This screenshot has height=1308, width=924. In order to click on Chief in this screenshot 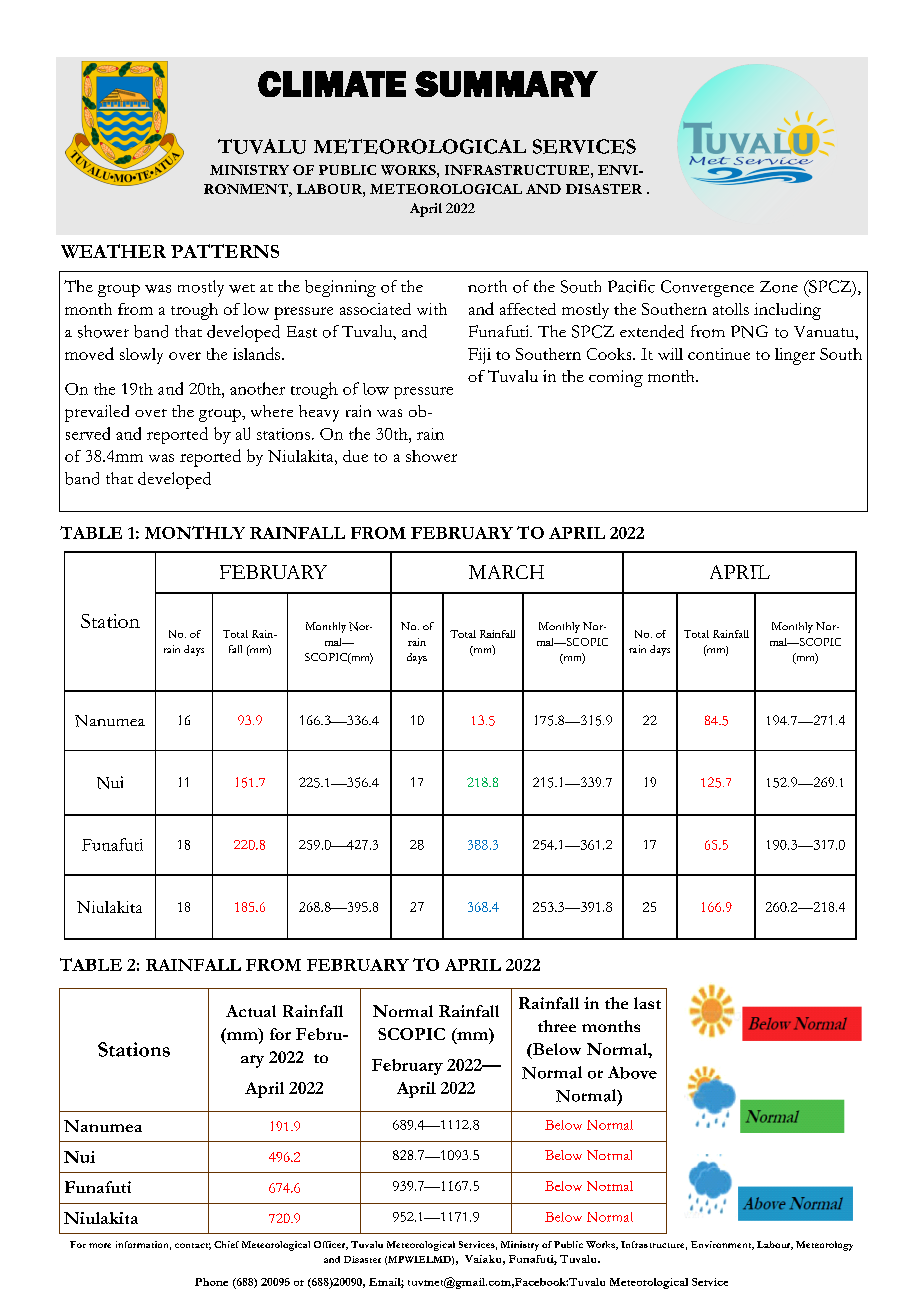, I will do `click(226, 1244)`.
